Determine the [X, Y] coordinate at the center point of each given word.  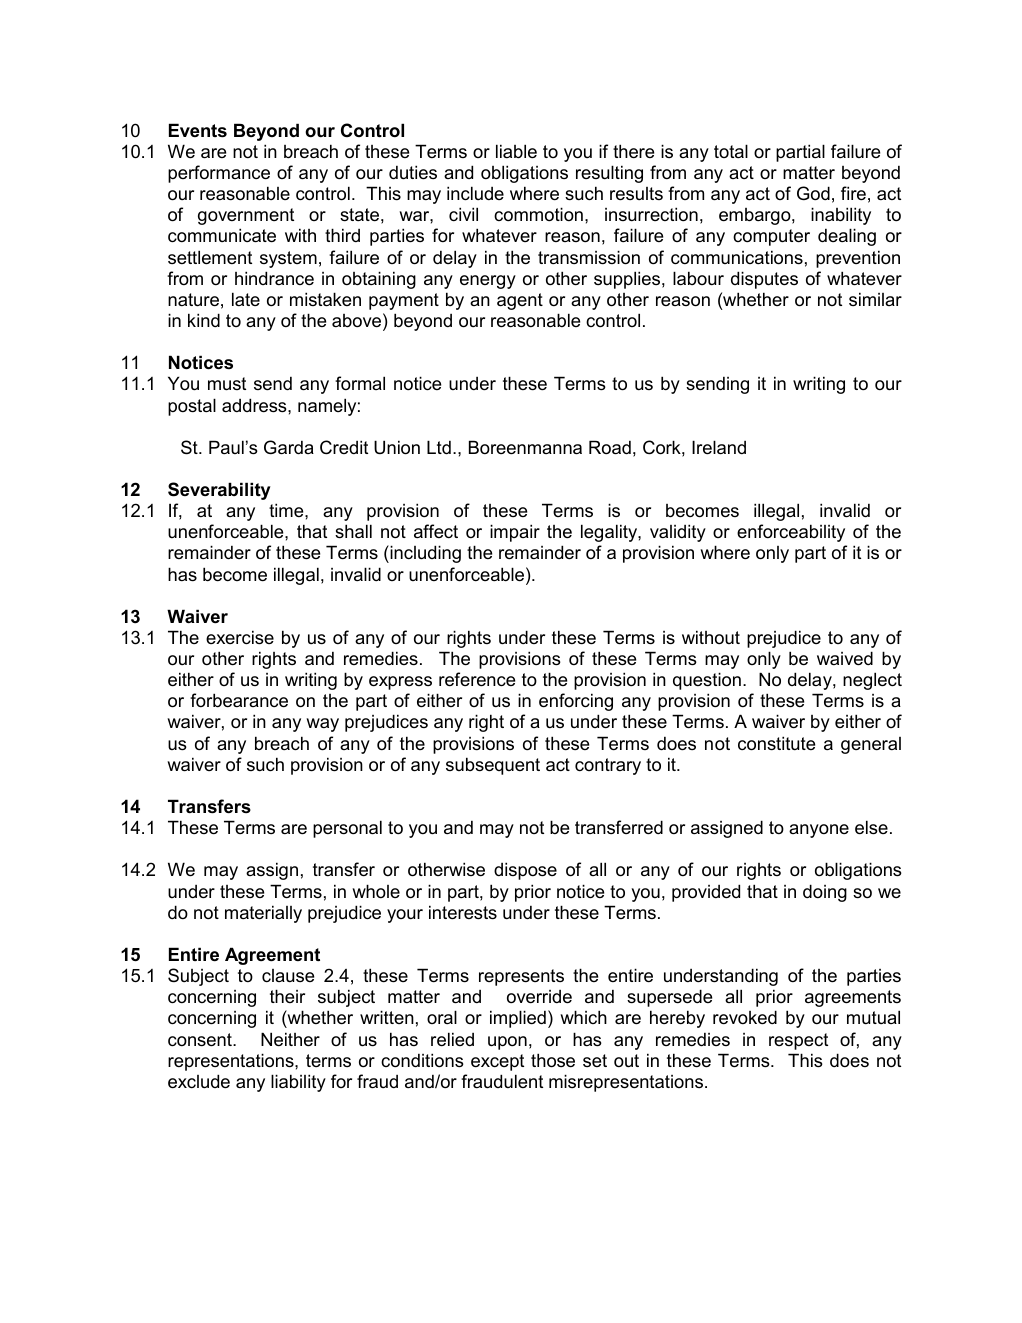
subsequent [493, 766]
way [322, 725]
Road [610, 447]
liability [298, 1083]
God [813, 193]
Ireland [719, 447]
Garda [289, 447]
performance [219, 174]
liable [516, 151]
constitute [776, 743]
